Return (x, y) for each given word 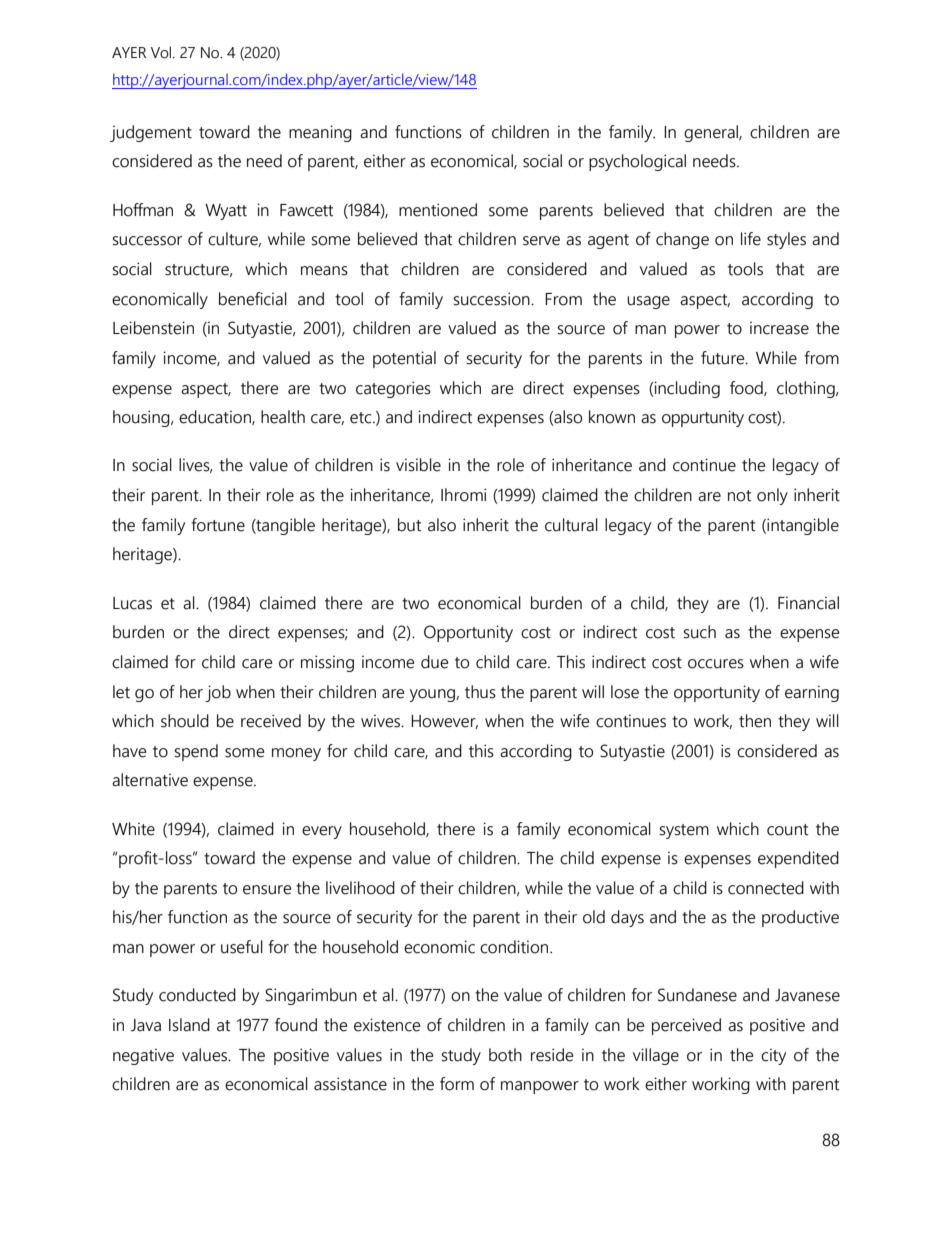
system (684, 831)
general (712, 133)
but (409, 525)
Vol (162, 52)
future (724, 358)
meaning (320, 133)
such (700, 632)
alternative (150, 780)
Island (189, 1025)
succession (493, 299)
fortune (218, 525)
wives (382, 721)
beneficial (253, 299)
